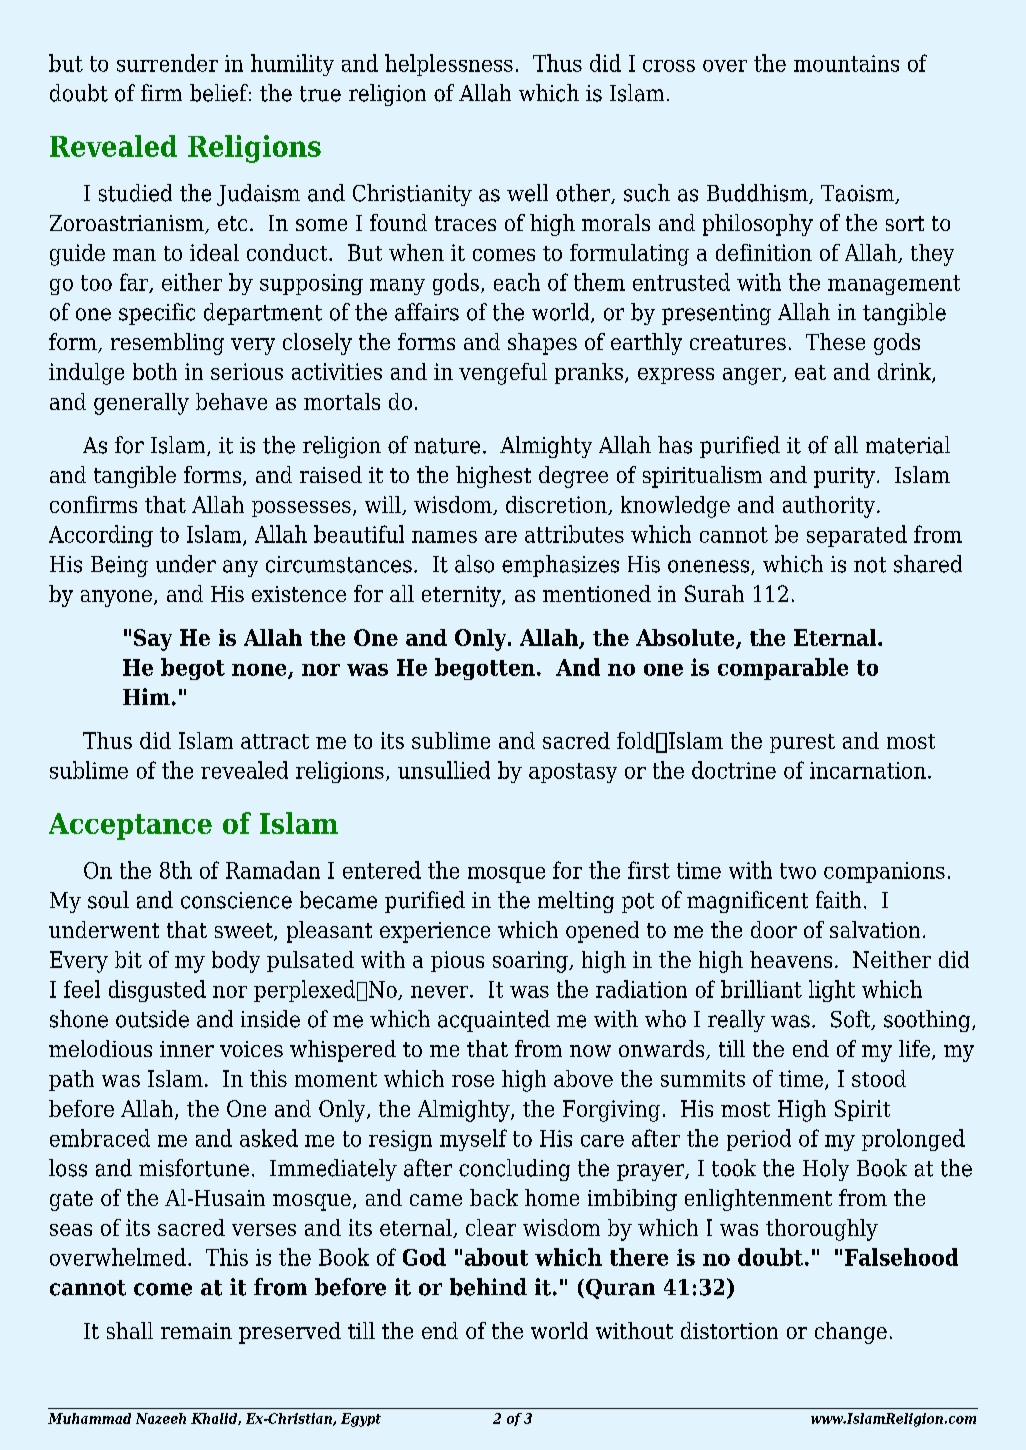 The height and width of the screenshot is (1450, 1026). What do you see at coordinates (444, 770) in the screenshot?
I see `unsullied` at bounding box center [444, 770].
